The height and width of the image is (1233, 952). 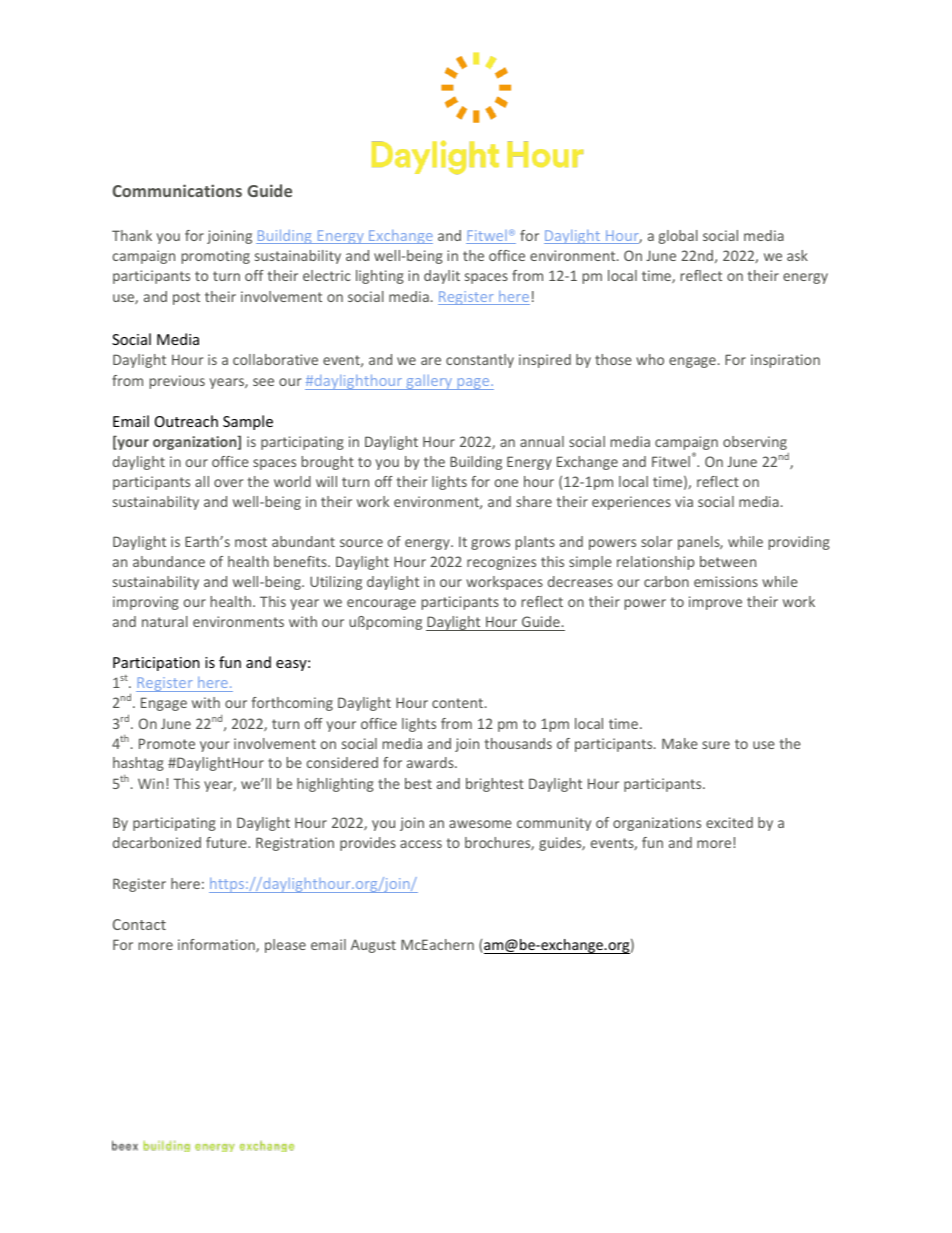 What do you see at coordinates (186, 421) in the image?
I see `Outreach` at bounding box center [186, 421].
